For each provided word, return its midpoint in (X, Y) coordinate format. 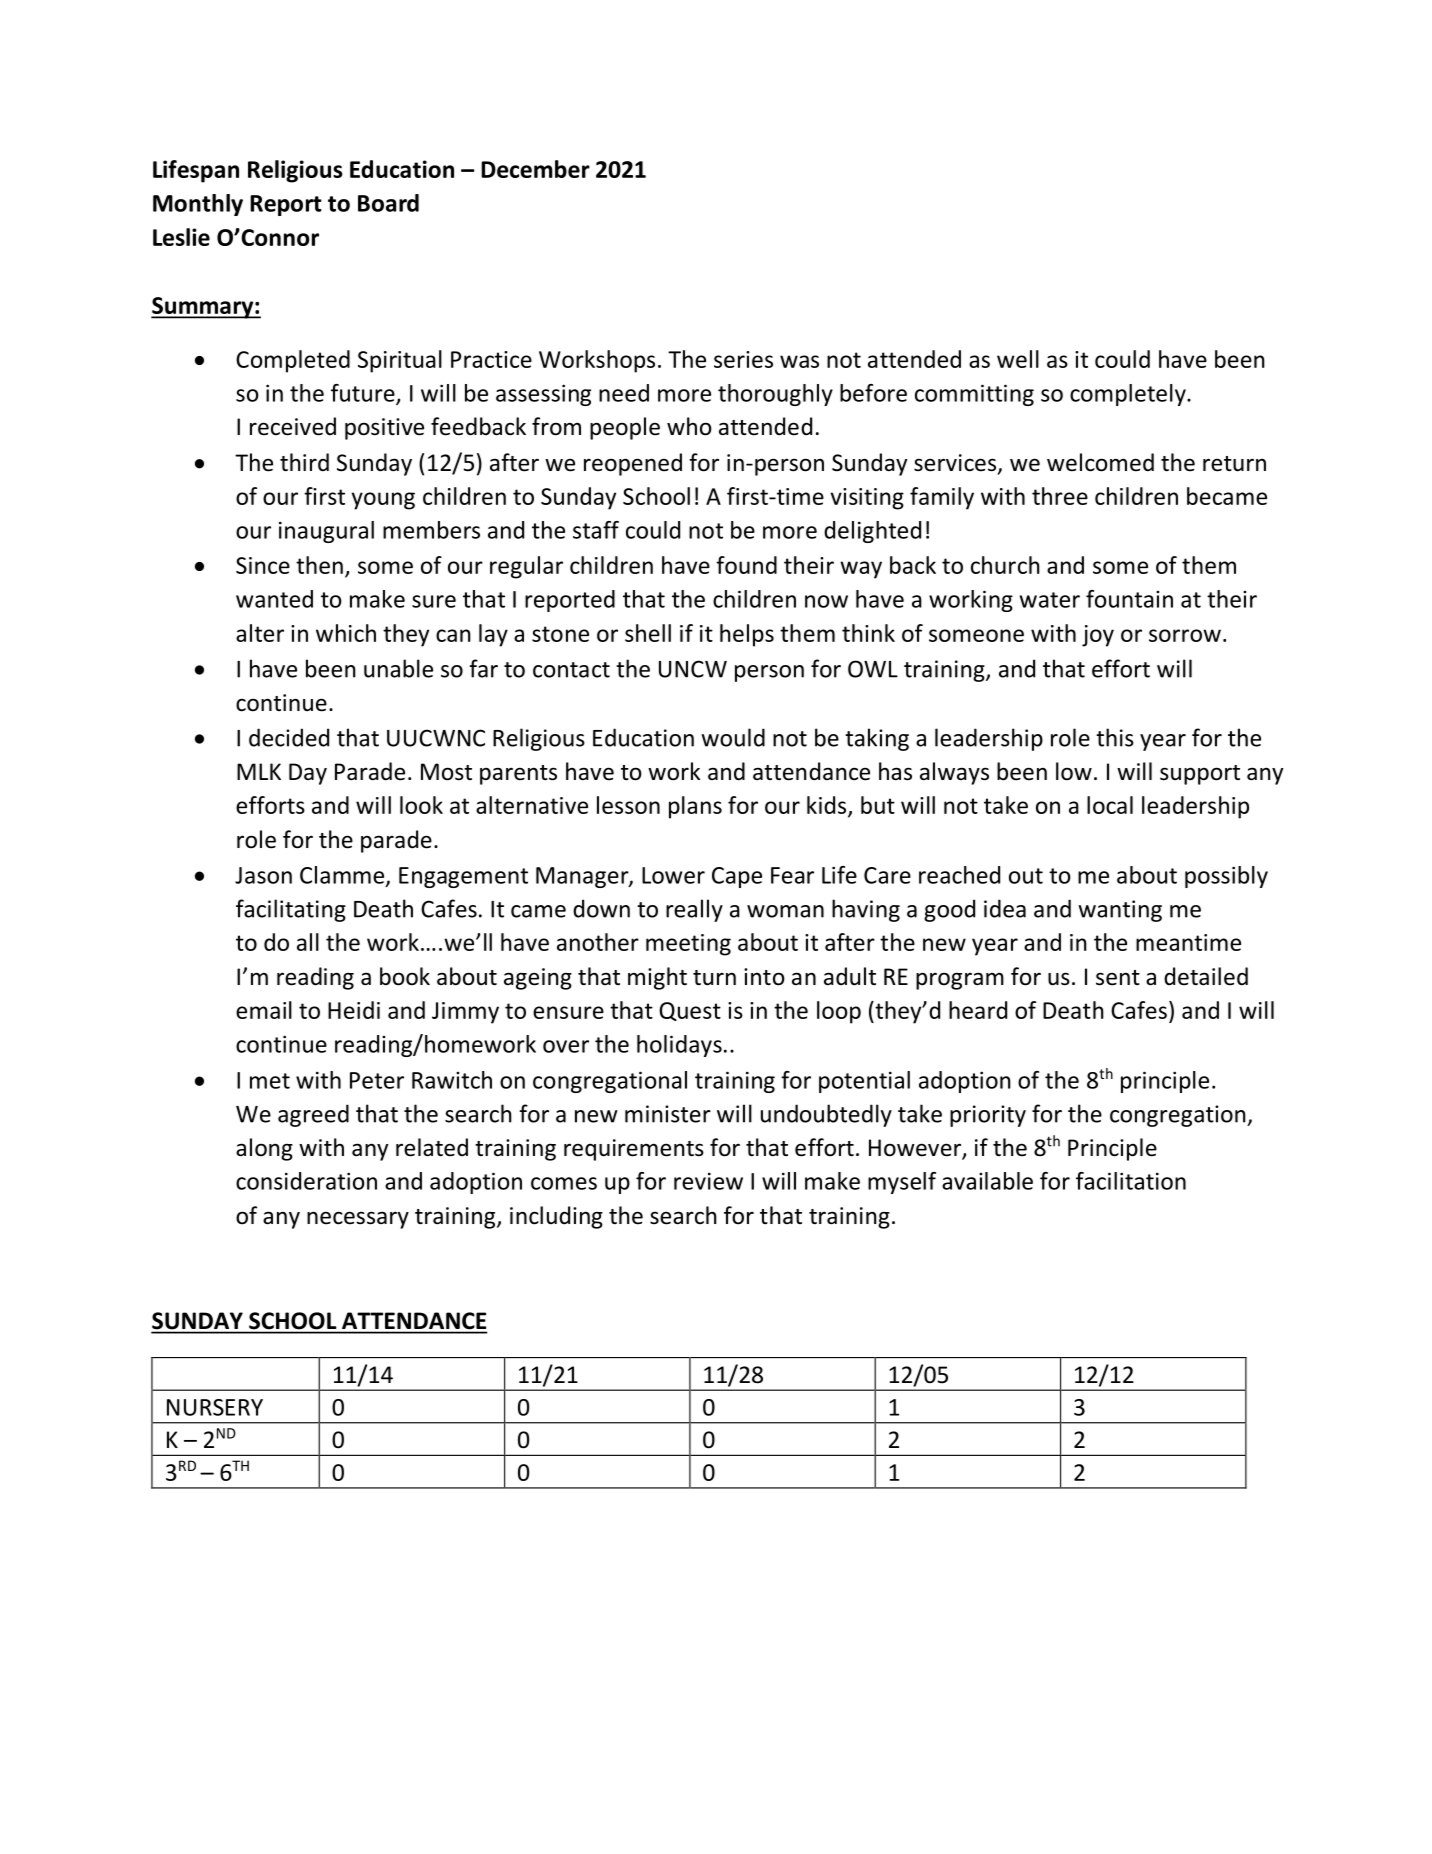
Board (388, 203)
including (556, 1217)
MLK (259, 771)
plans (695, 807)
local (1110, 805)
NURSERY (215, 1407)
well (1018, 359)
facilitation (1131, 1181)
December (535, 169)
